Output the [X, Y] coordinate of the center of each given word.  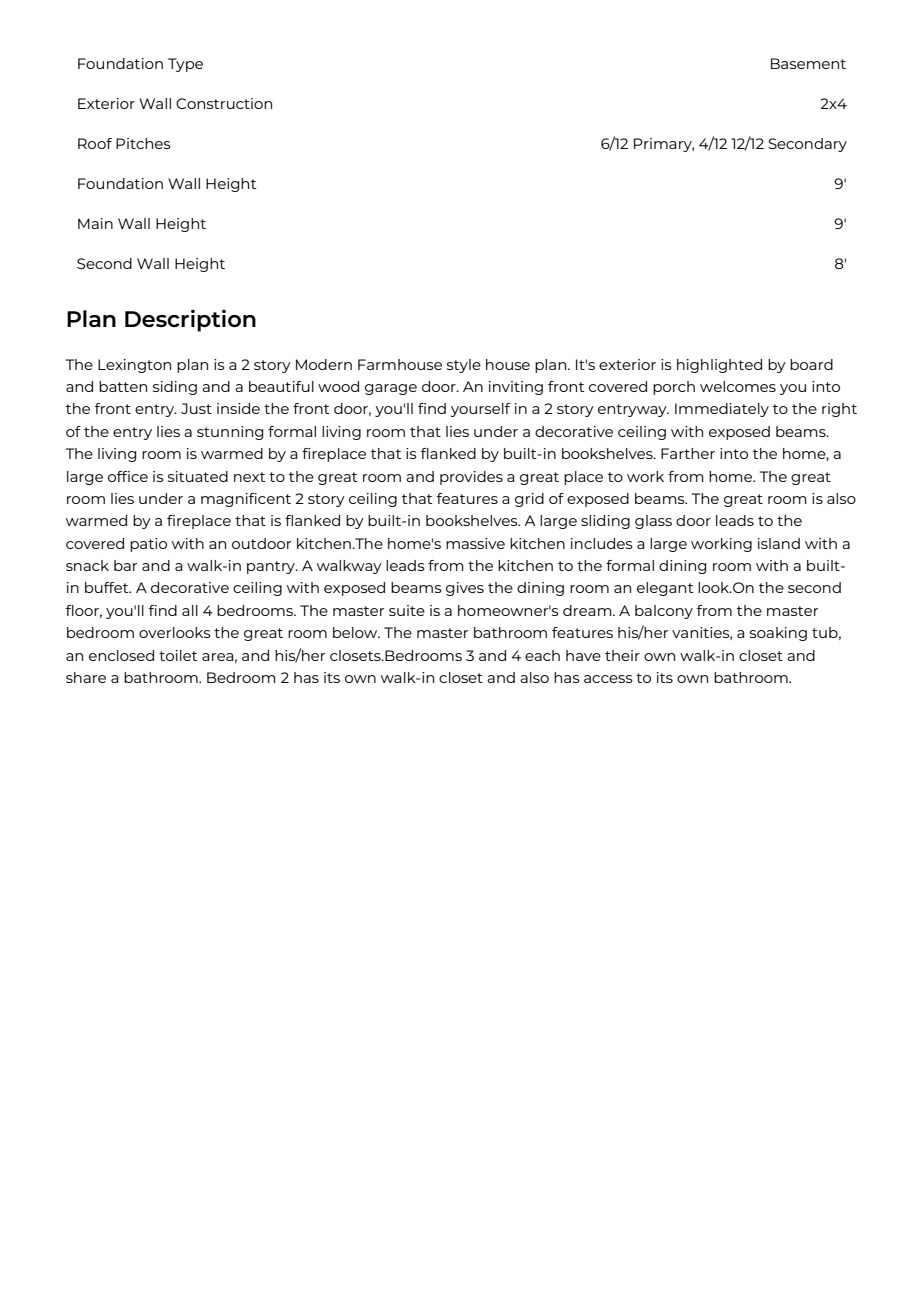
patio [148, 545]
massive [475, 543]
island [779, 543]
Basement [808, 63]
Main [95, 223]
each [542, 655]
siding [175, 388]
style [464, 366]
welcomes [738, 386]
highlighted [719, 366]
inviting [516, 388]
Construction [224, 103]
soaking [778, 634]
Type [185, 65]
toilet [178, 655]
